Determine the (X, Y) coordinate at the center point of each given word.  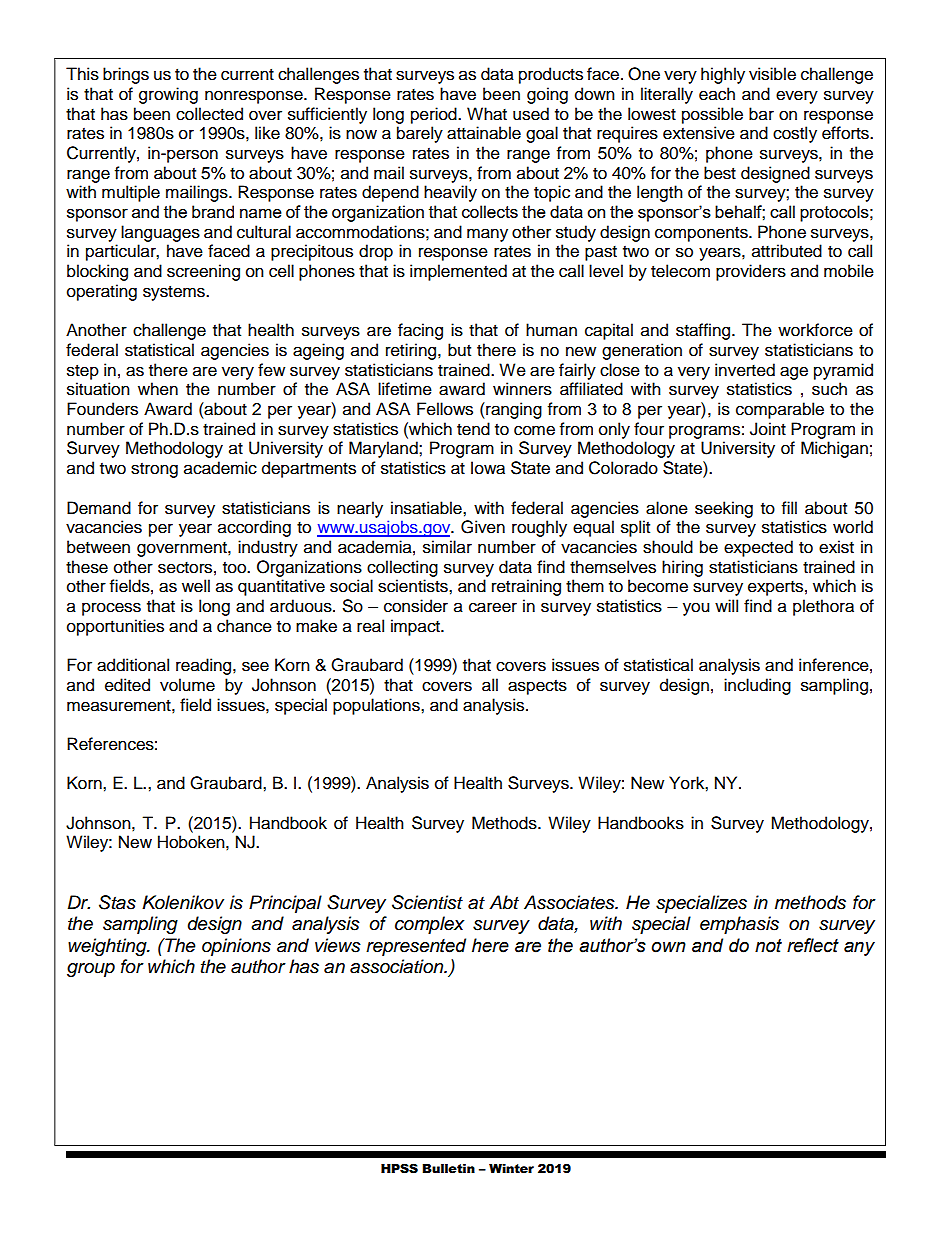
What (487, 114)
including (757, 686)
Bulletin (448, 1169)
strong (154, 470)
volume (187, 685)
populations (377, 706)
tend (473, 429)
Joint (768, 429)
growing (168, 95)
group (91, 970)
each (717, 94)
